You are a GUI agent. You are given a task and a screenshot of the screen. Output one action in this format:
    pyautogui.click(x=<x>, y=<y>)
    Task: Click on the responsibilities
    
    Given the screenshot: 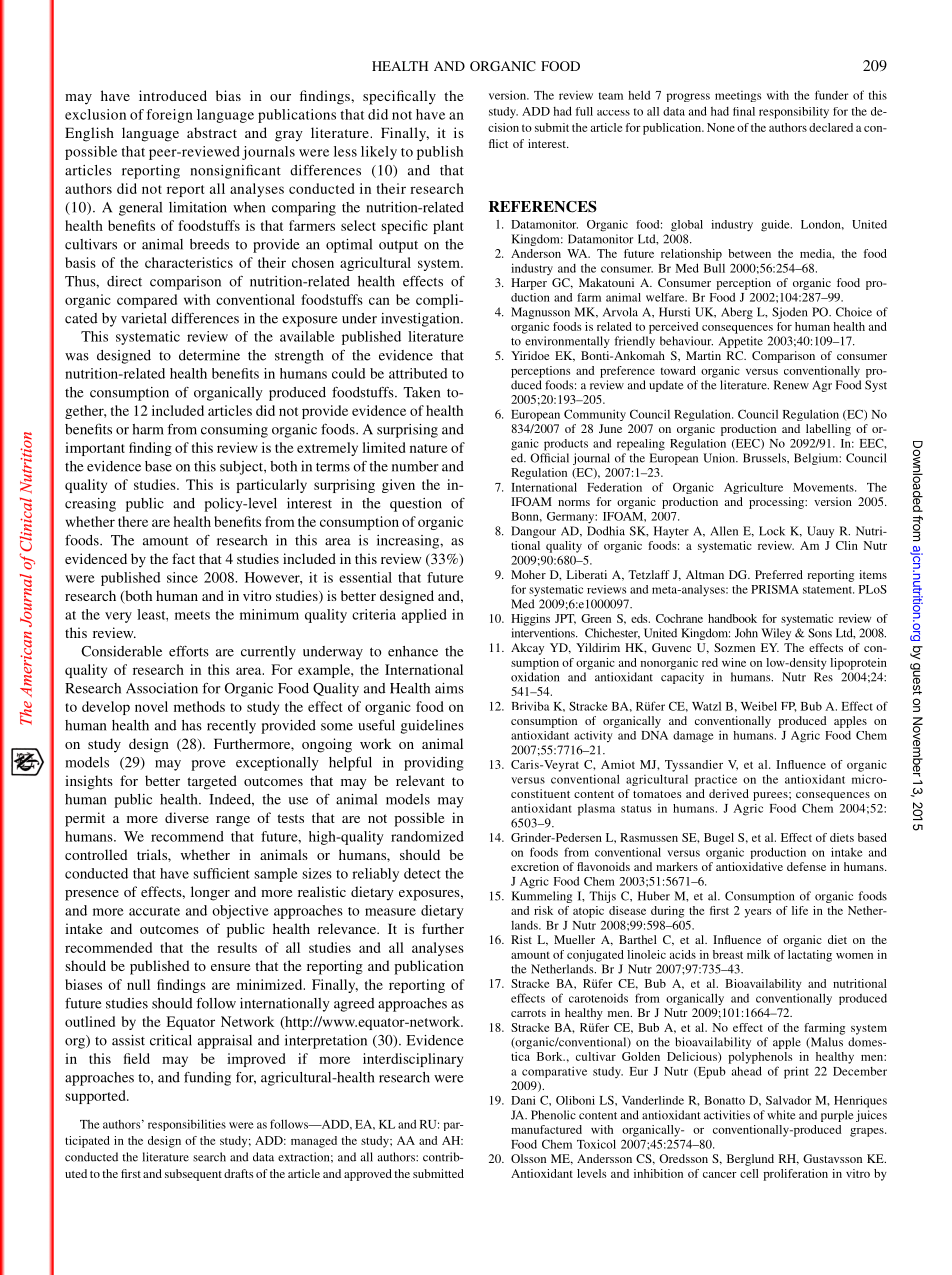 What is the action you would take?
    pyautogui.click(x=187, y=1125)
